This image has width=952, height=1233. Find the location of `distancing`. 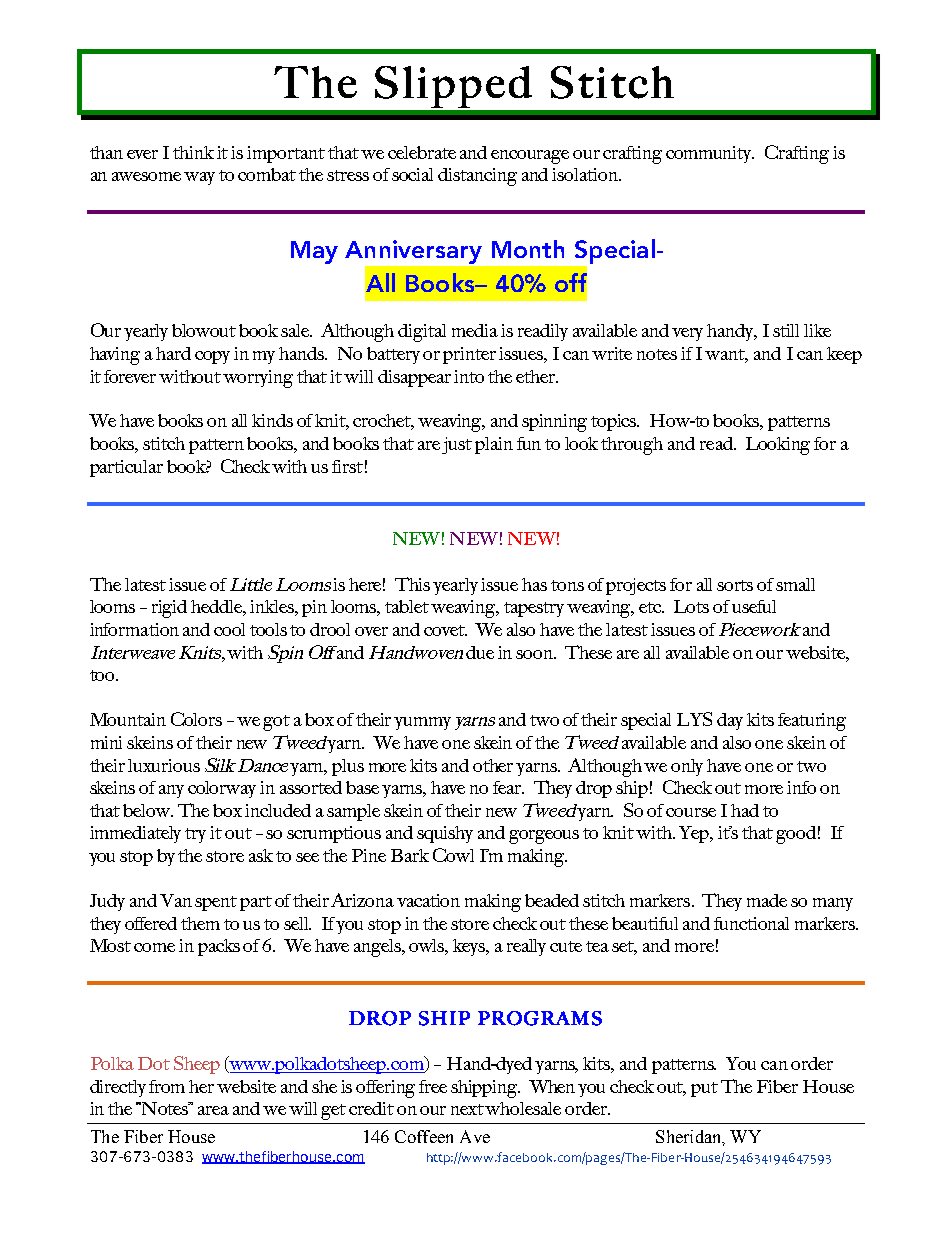

distancing is located at coordinates (477, 177).
